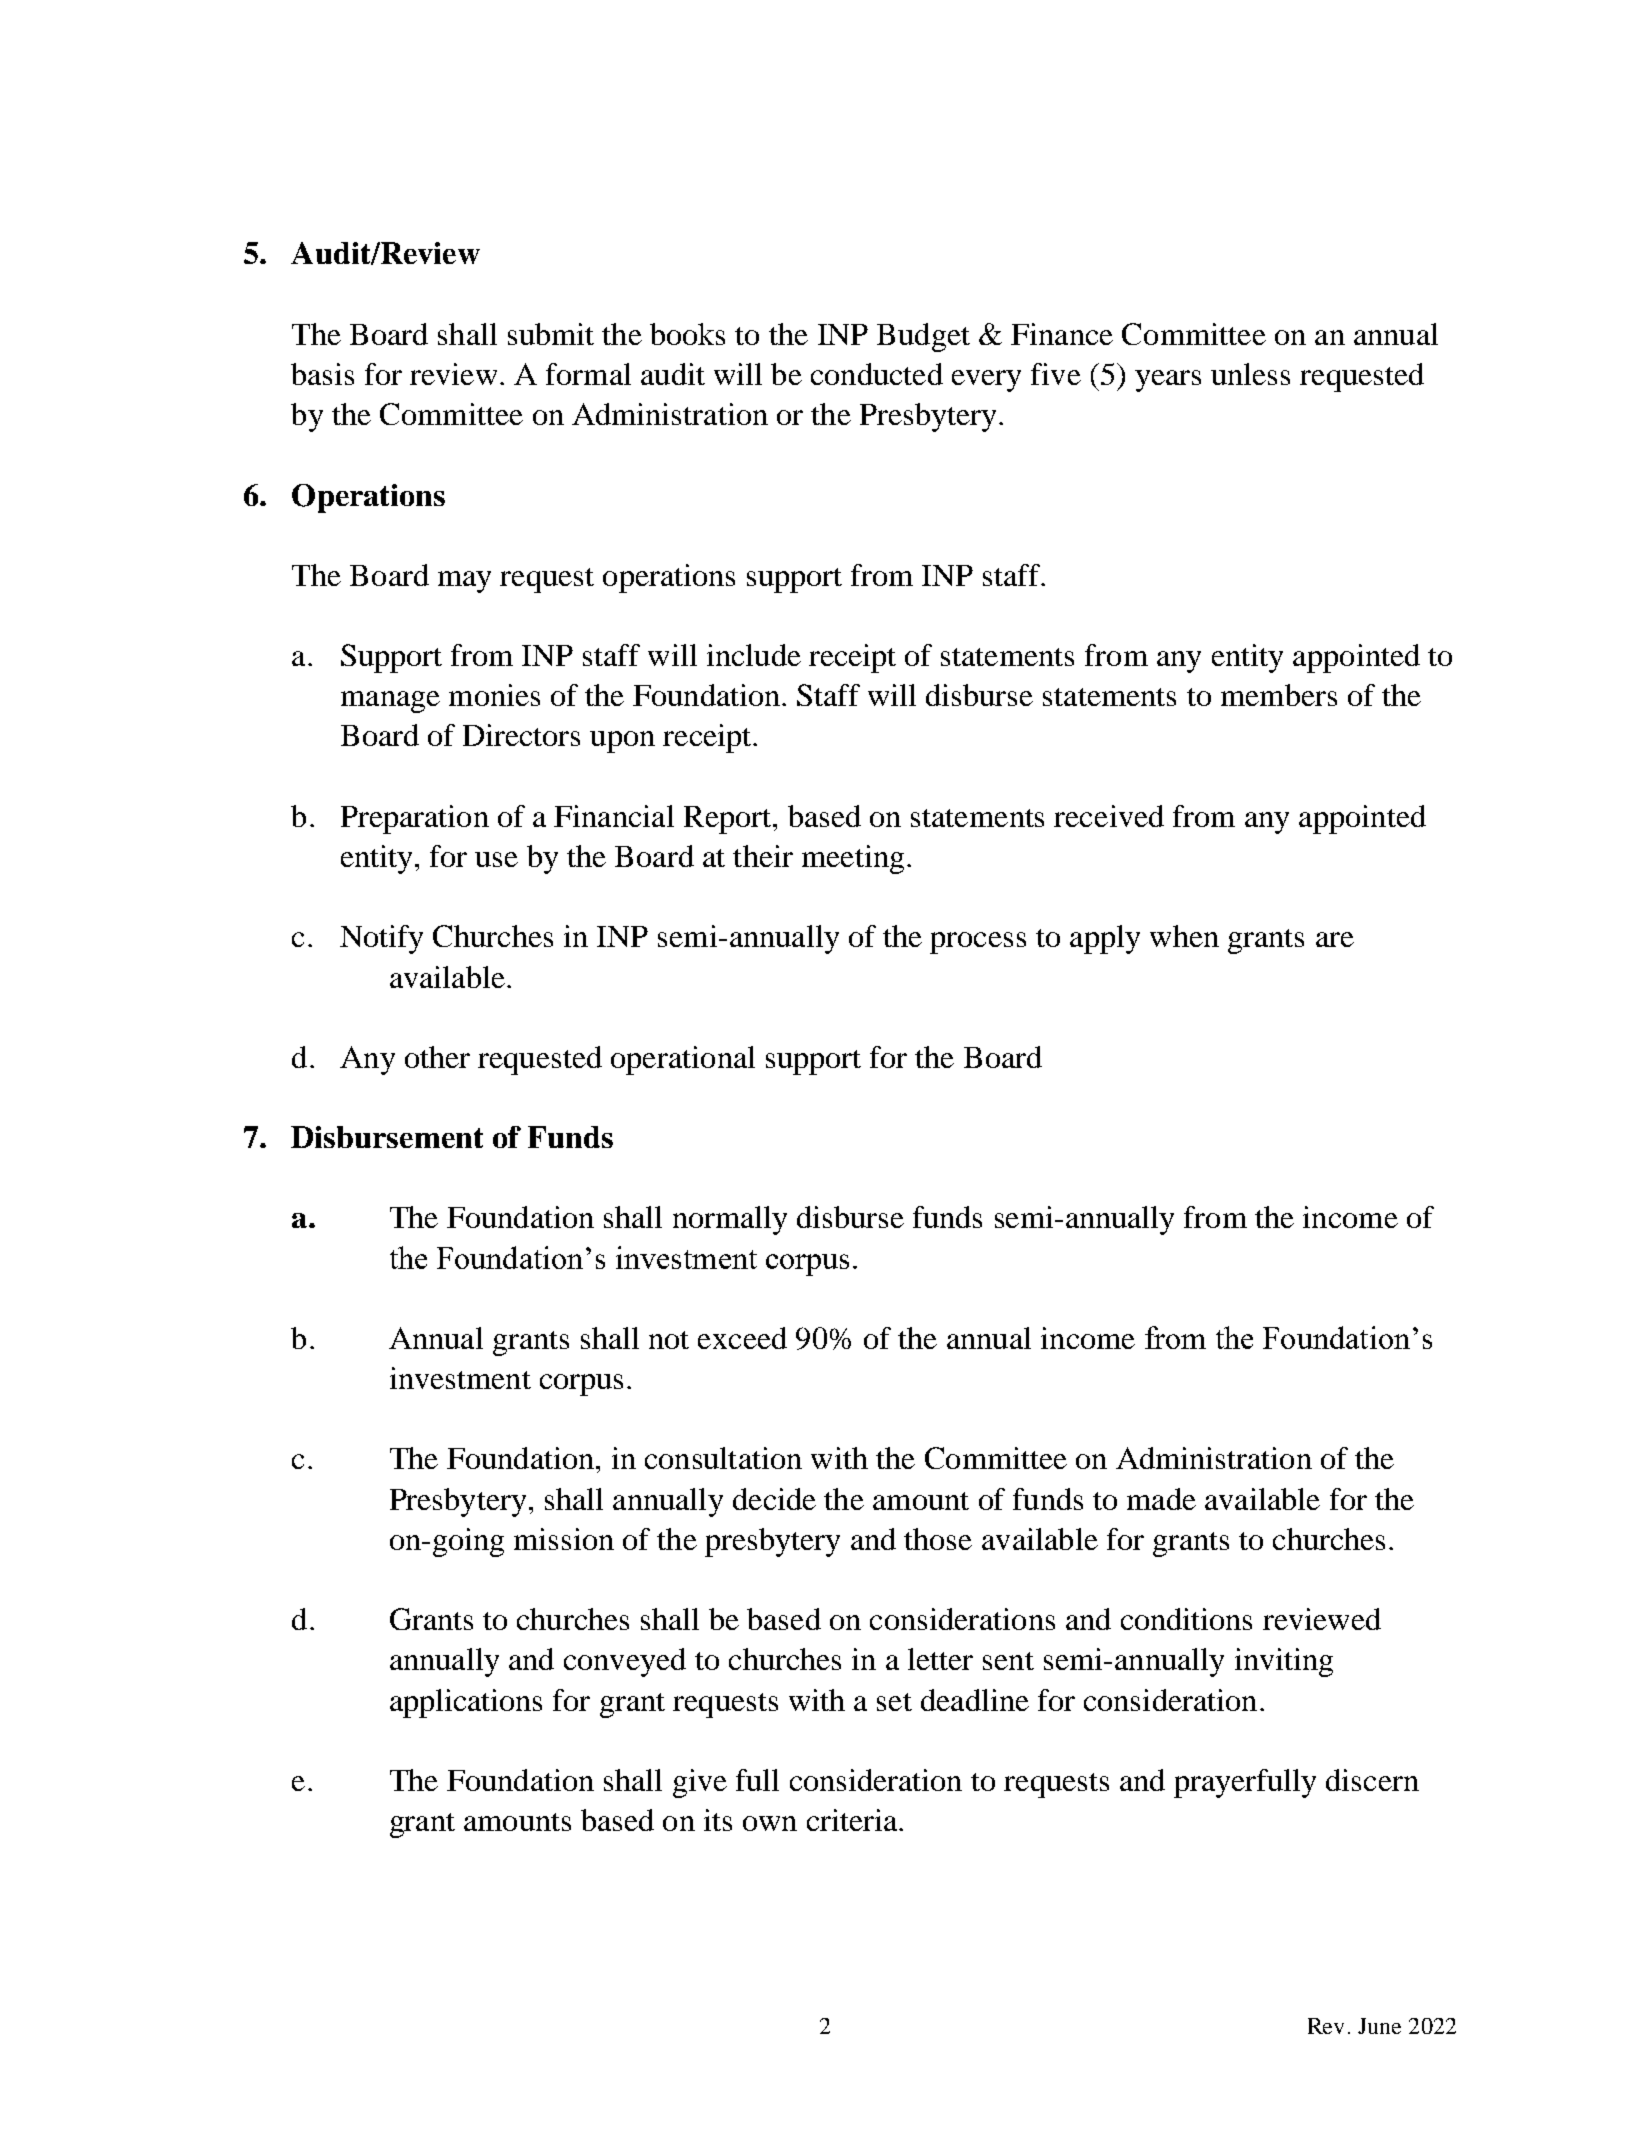  I want to click on conducted, so click(877, 374).
